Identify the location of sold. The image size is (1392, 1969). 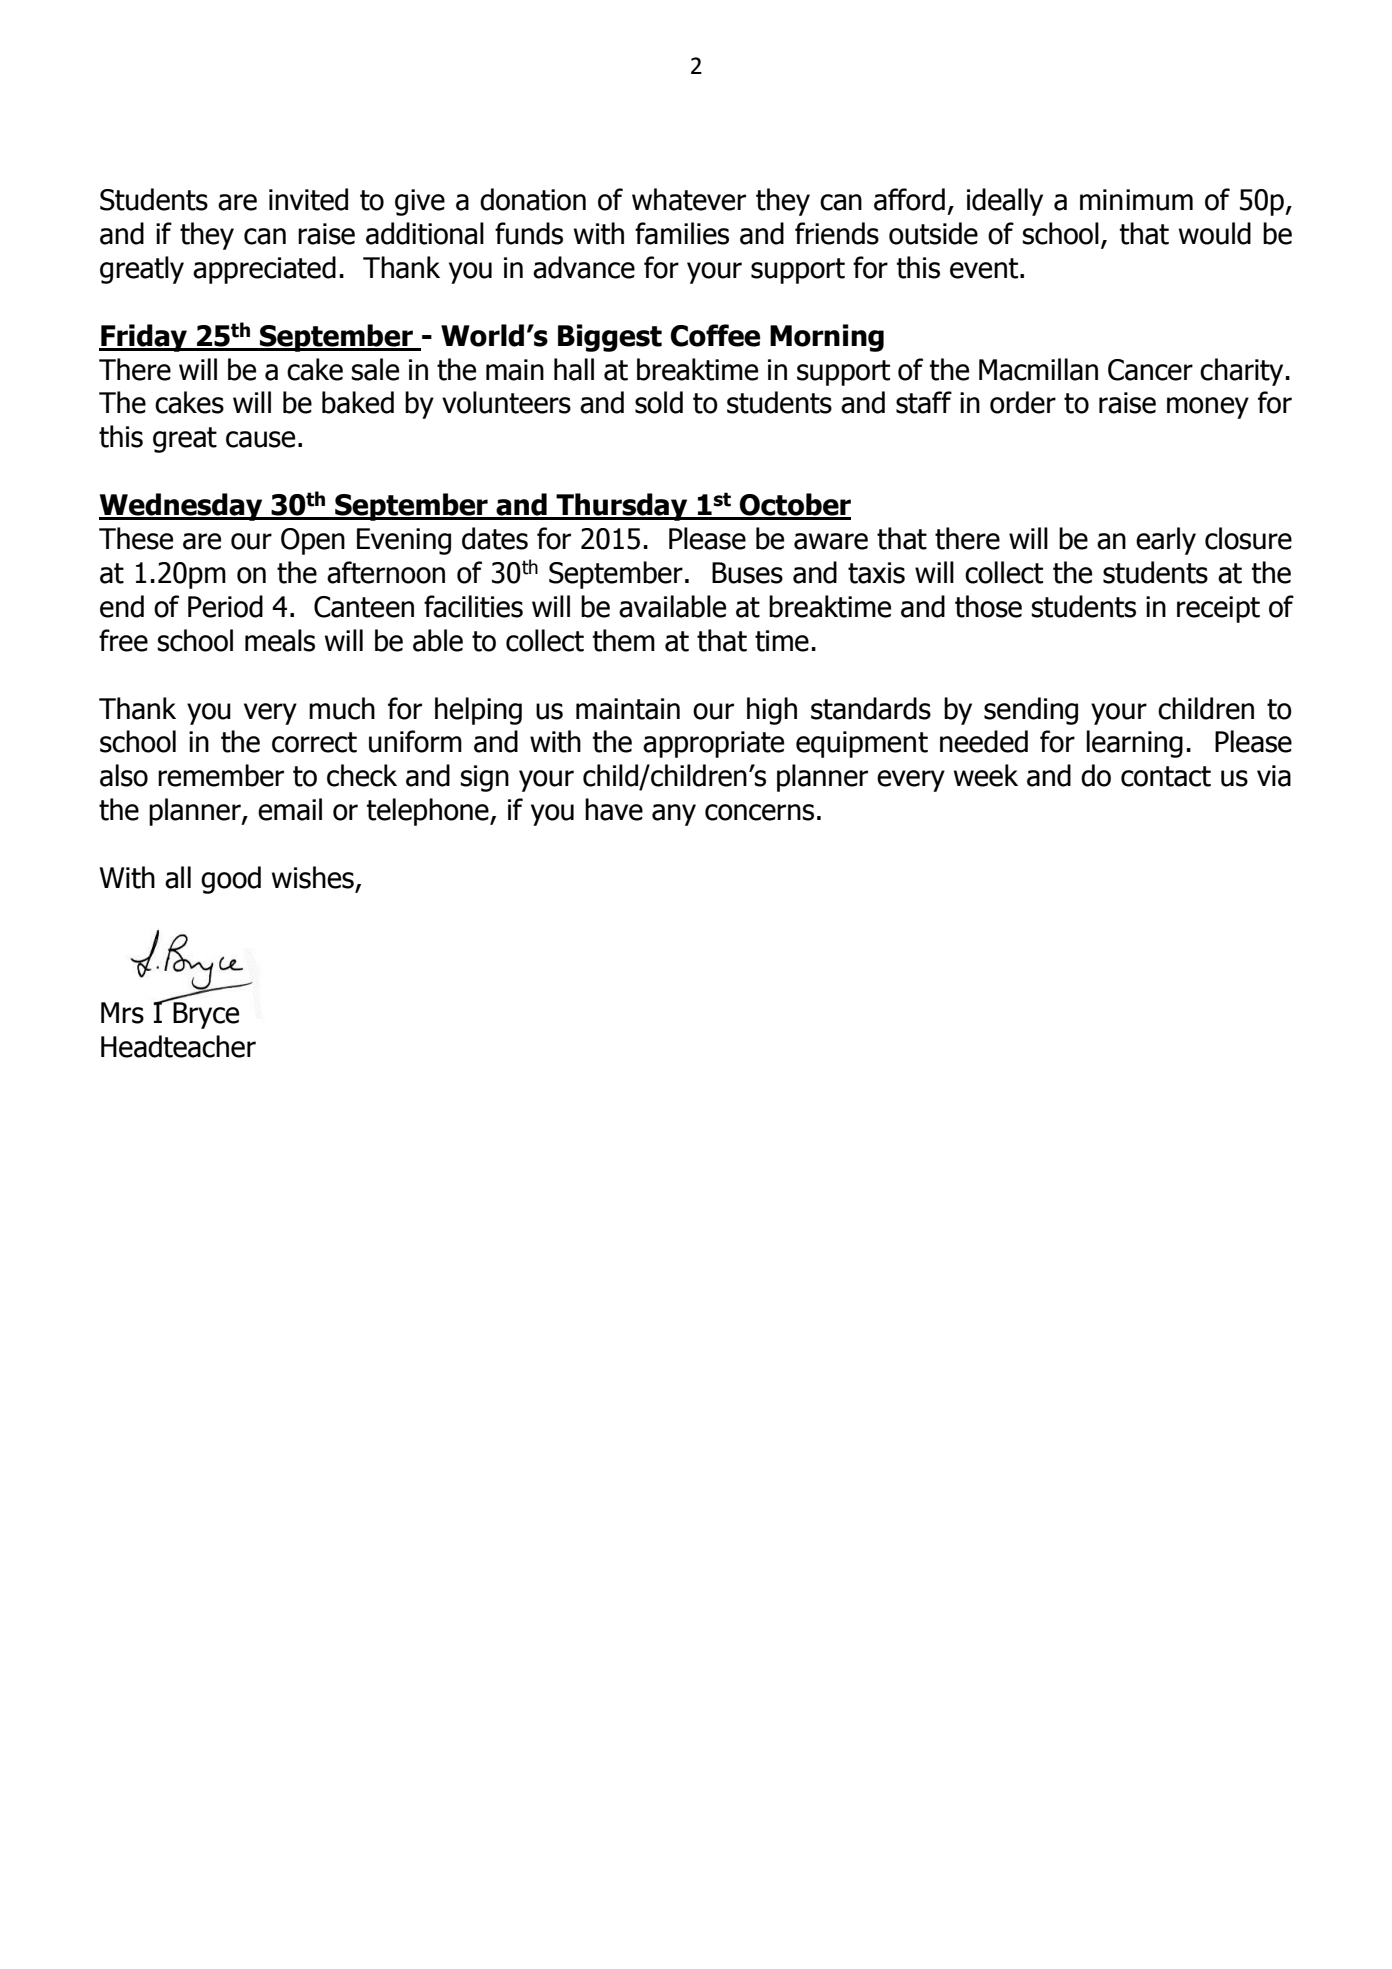
(659, 402).
